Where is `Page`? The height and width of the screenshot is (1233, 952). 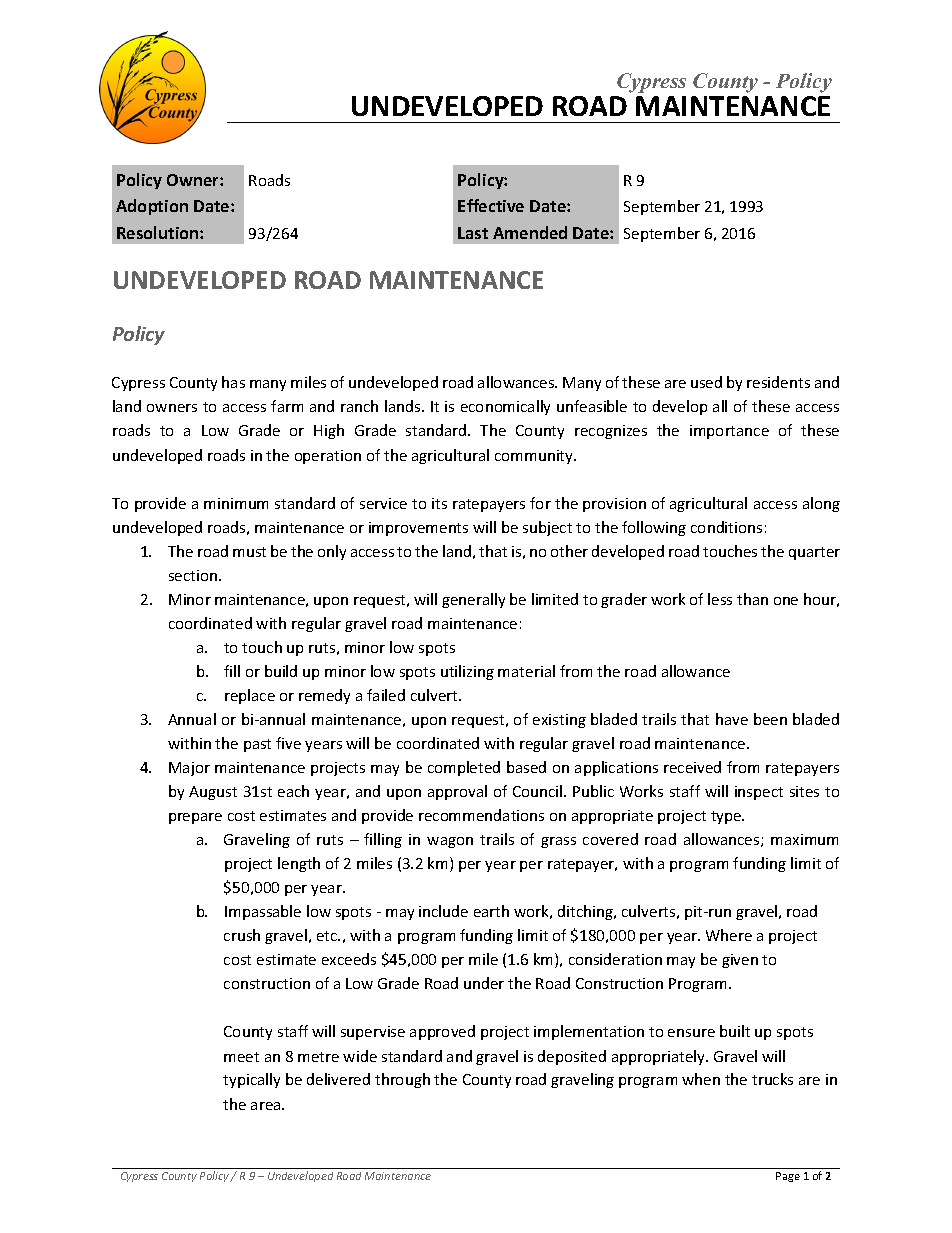 Page is located at coordinates (788, 1177).
